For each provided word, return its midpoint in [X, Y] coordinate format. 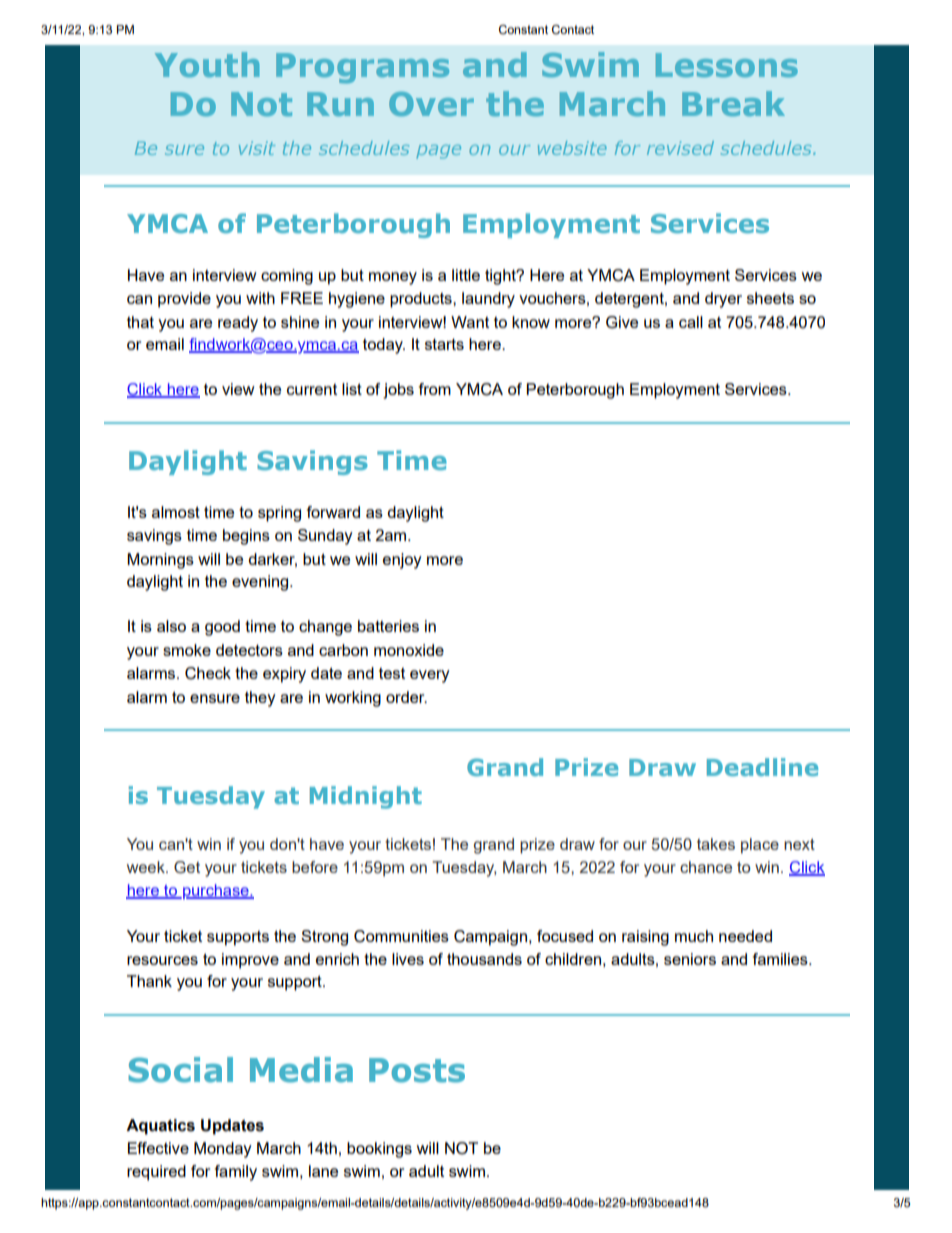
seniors [690, 959]
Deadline [762, 767]
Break [733, 103]
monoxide [409, 650]
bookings [379, 1150]
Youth [207, 64]
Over [431, 104]
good [222, 628]
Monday [223, 1150]
